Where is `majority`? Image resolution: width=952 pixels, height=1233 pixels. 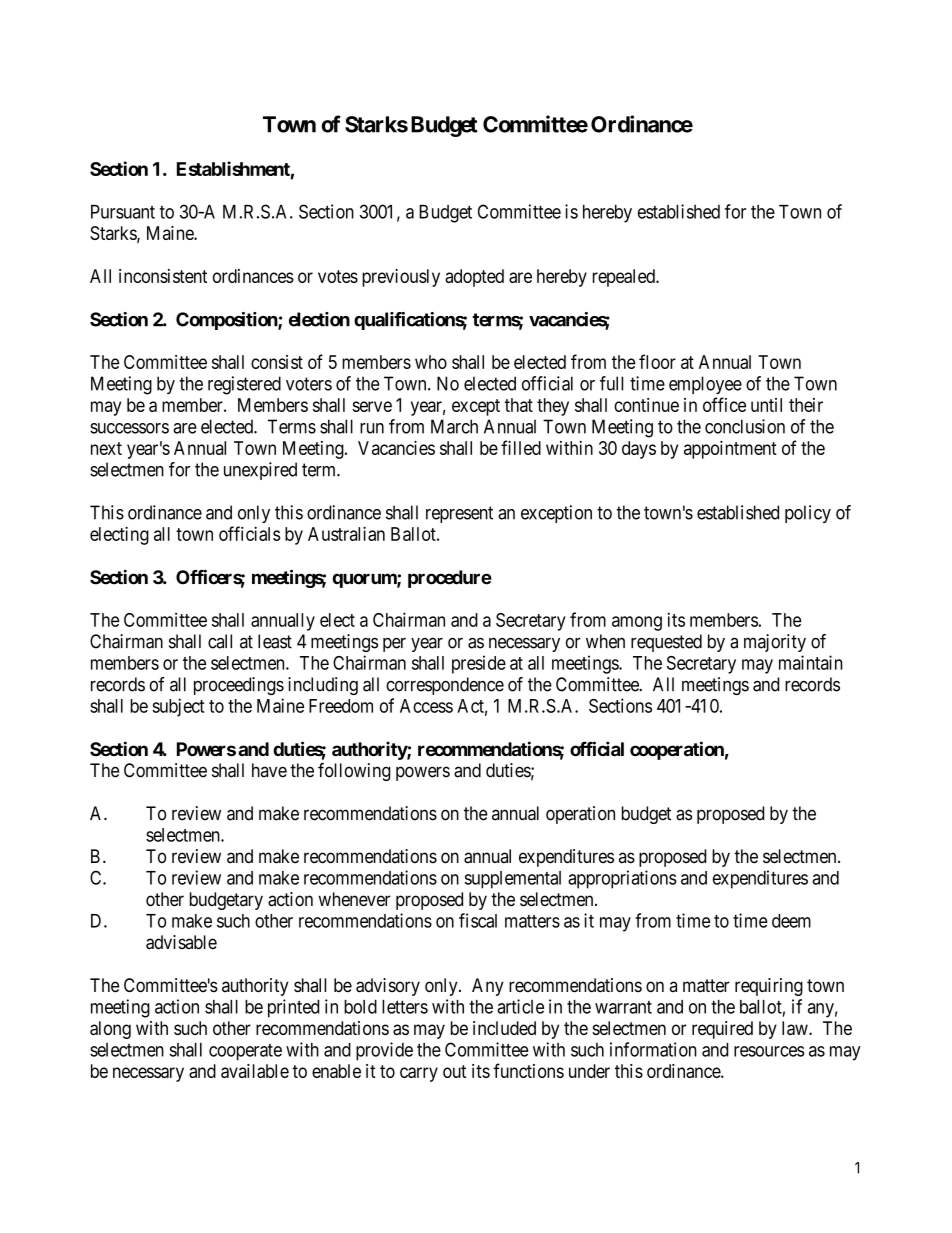
majority is located at coordinates (775, 643).
